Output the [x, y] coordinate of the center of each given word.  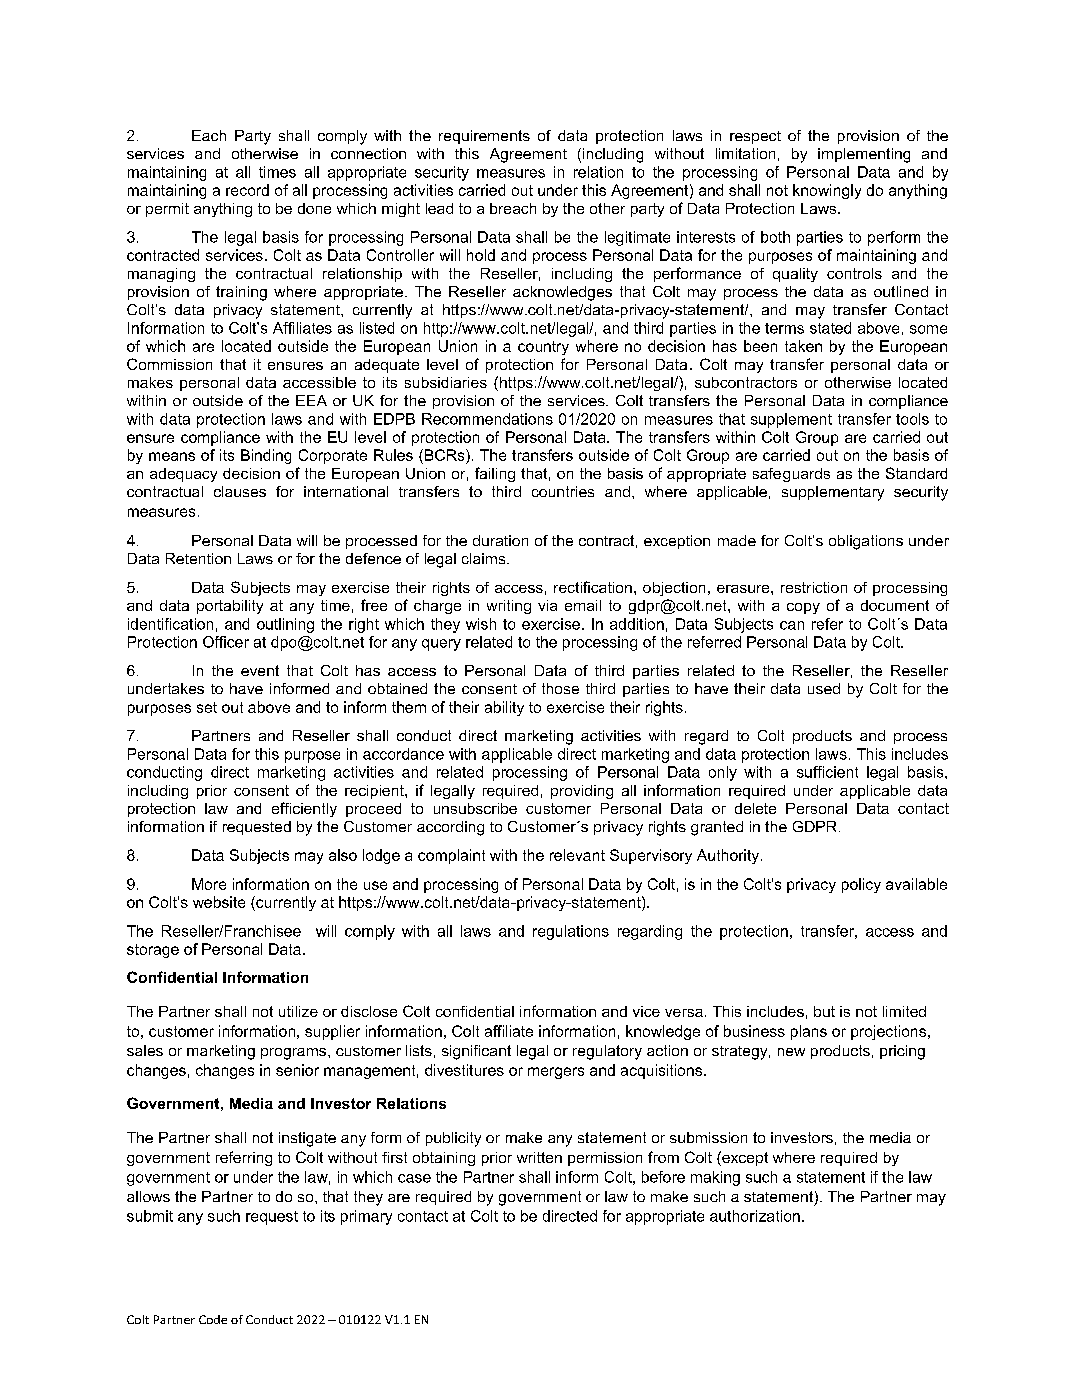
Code [213, 1319]
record [247, 190]
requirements [484, 137]
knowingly [827, 191]
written [539, 1157]
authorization [755, 1216]
